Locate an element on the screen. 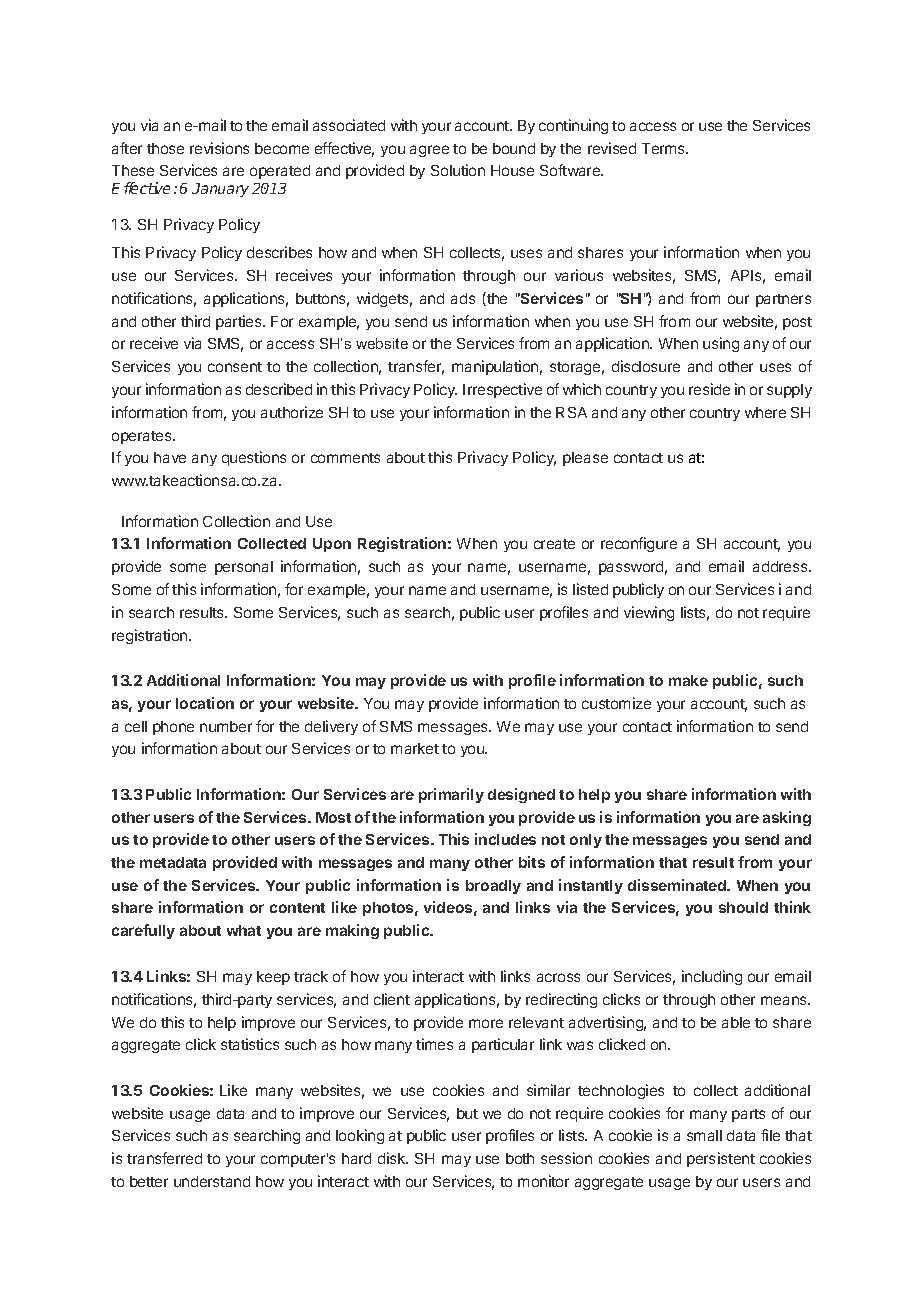 This screenshot has height=1308, width=924. Terms is located at coordinates (664, 148).
